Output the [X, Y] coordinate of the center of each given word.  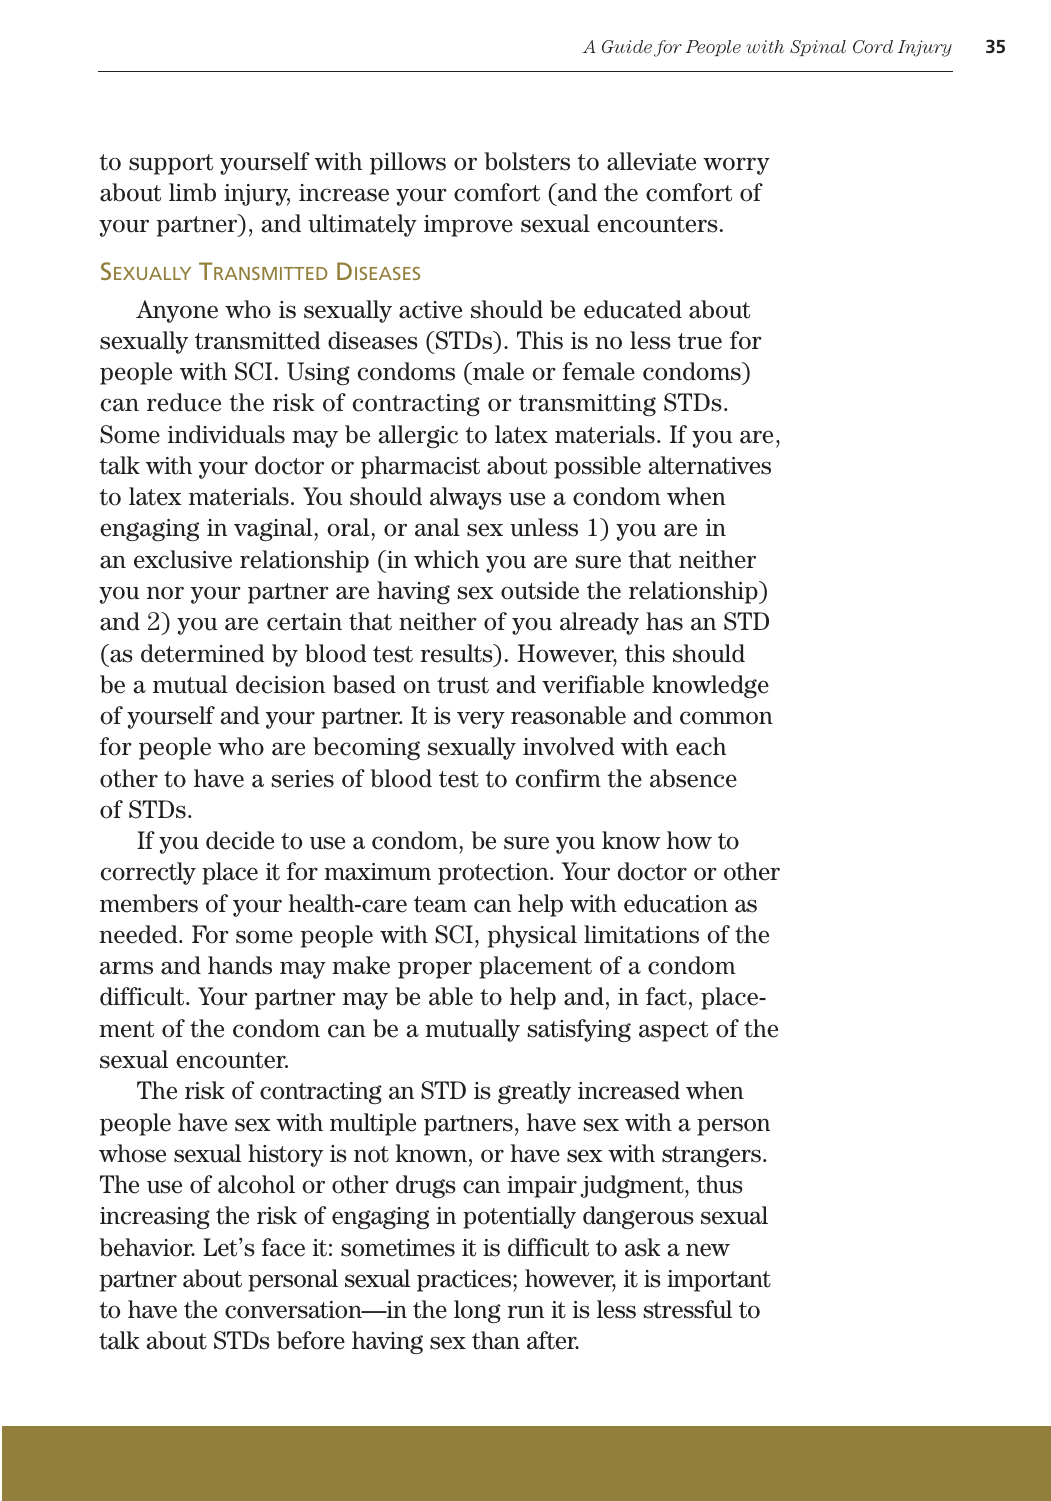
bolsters [527, 161]
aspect [673, 1031]
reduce [184, 402]
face [283, 1247]
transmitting [587, 405]
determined [203, 653]
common [726, 718]
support [171, 164]
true [700, 341]
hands [240, 965]
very [481, 720]
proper [435, 970]
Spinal [818, 48]
